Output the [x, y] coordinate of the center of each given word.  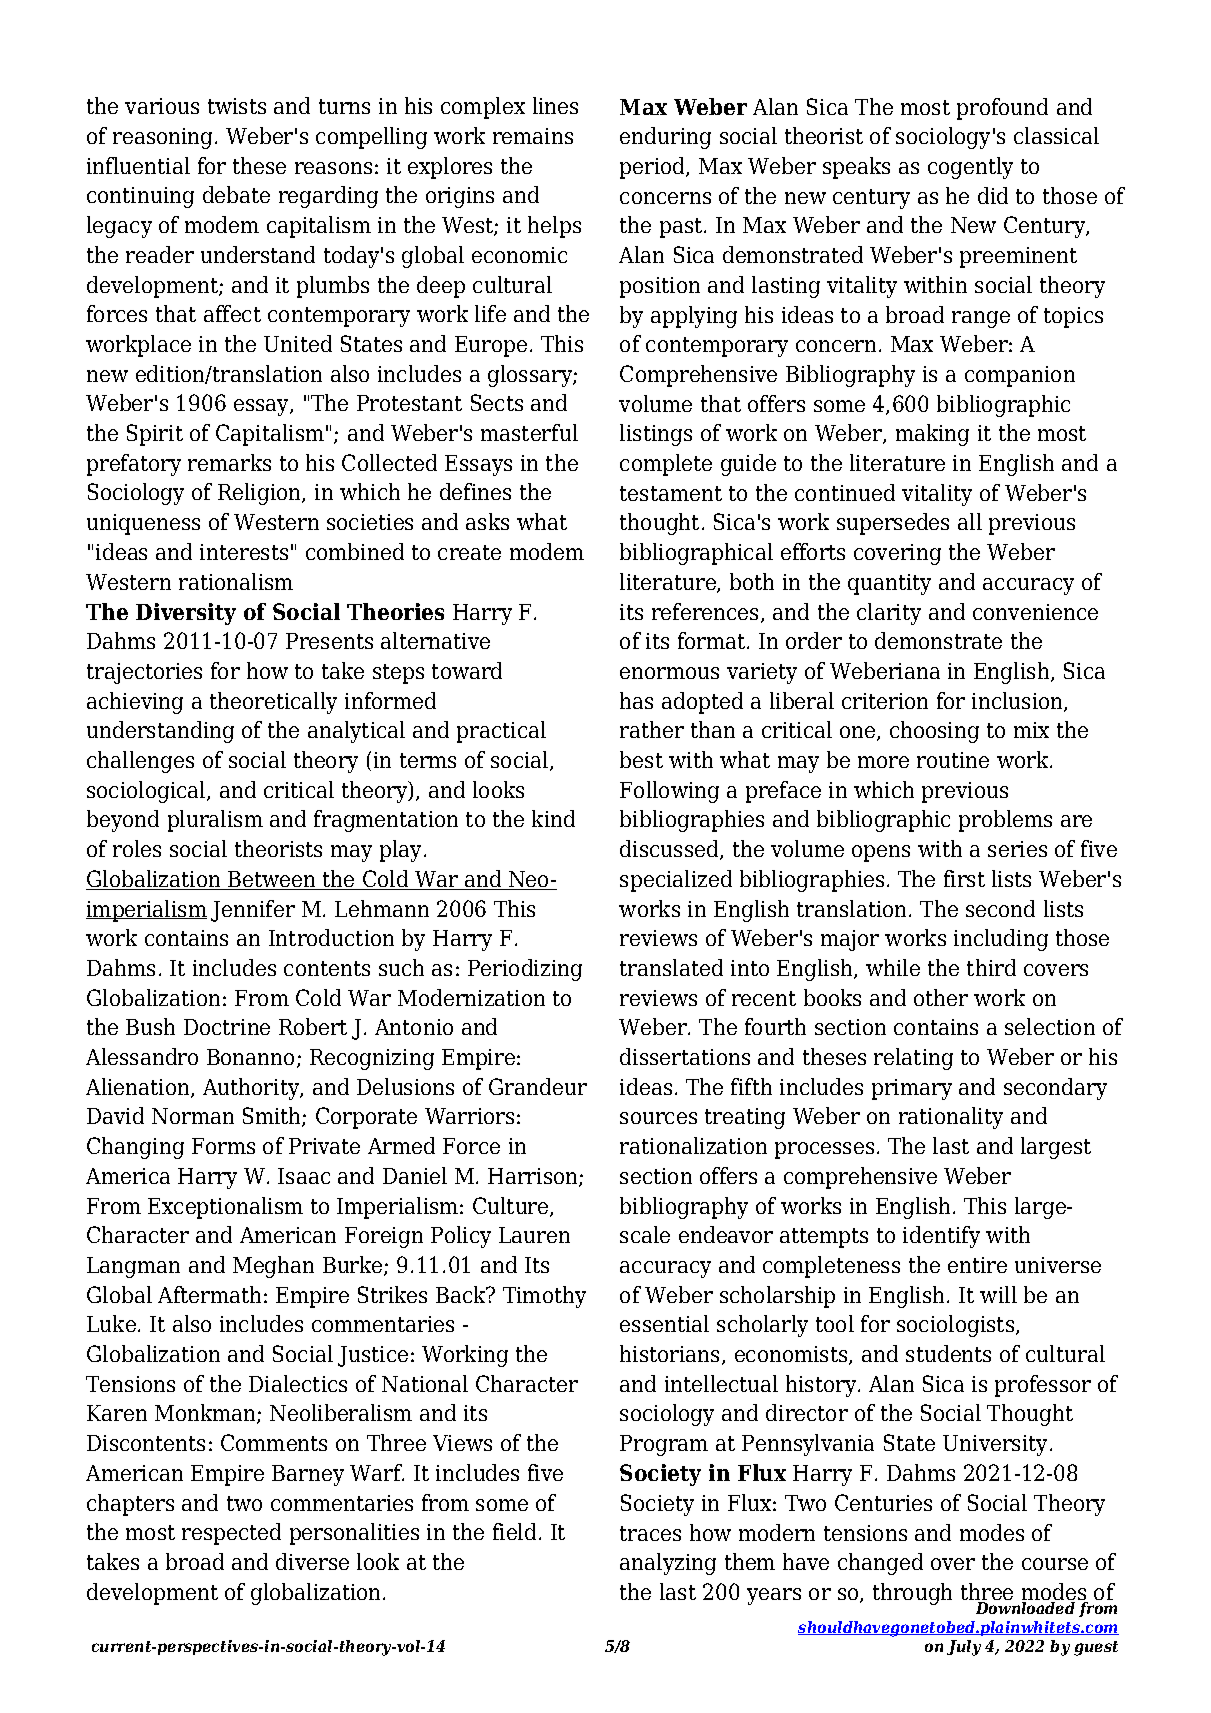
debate [236, 194]
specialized [676, 881]
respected [231, 1534]
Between [272, 880]
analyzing [668, 1564]
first [964, 878]
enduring [665, 138]
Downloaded [1025, 1606]
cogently [970, 168]
